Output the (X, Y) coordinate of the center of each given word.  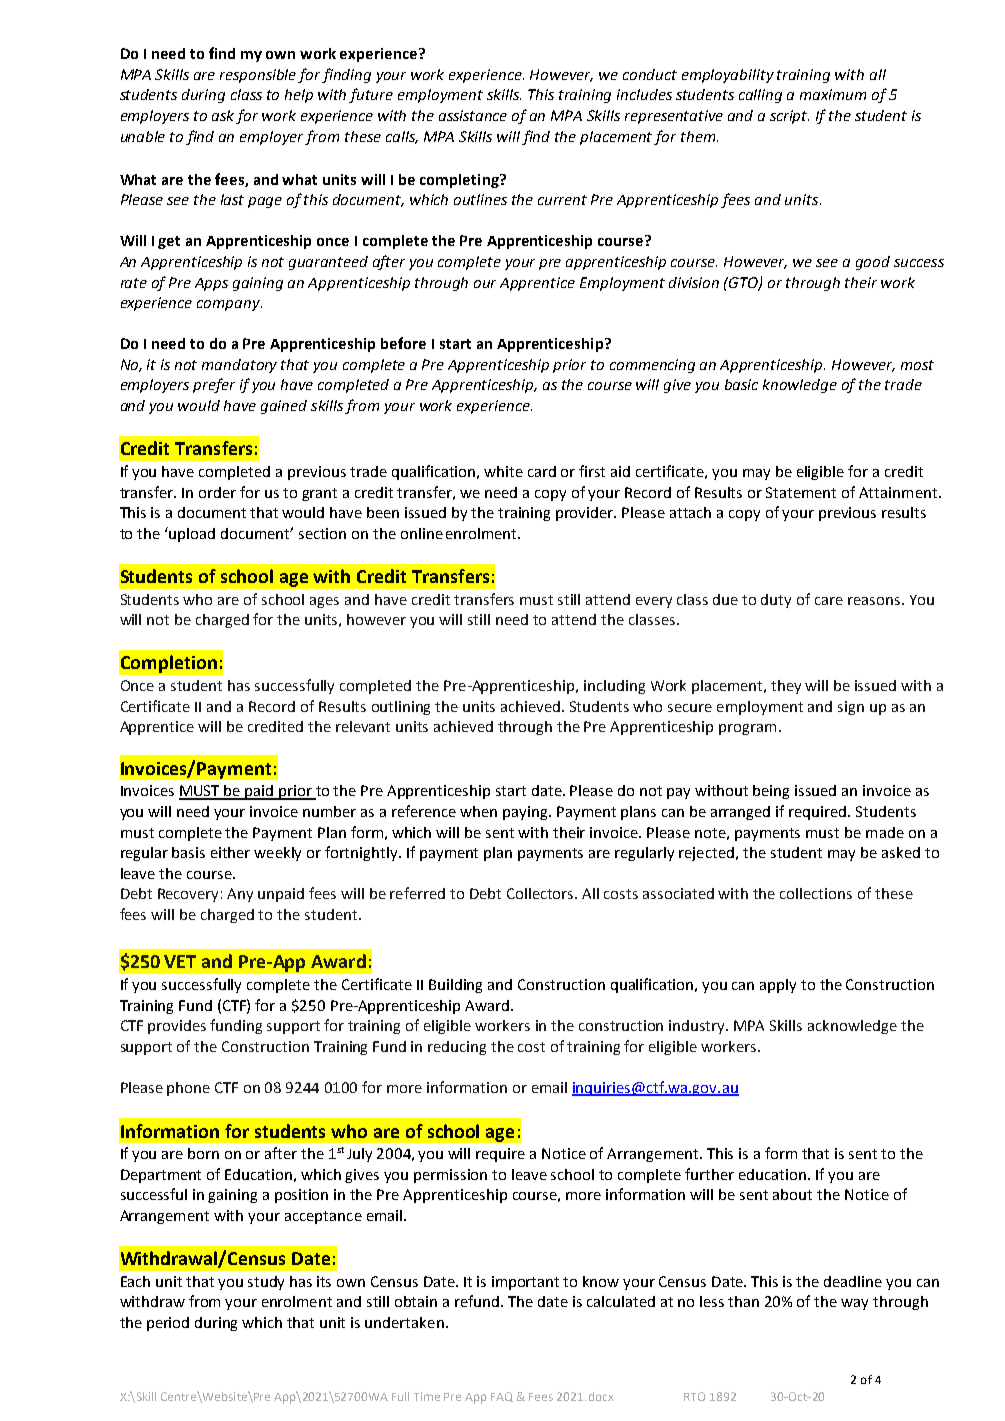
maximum (833, 94)
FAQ (502, 1397)
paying (527, 813)
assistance (473, 115)
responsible (259, 76)
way (854, 1304)
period (168, 1324)
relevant (363, 726)
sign (851, 708)
